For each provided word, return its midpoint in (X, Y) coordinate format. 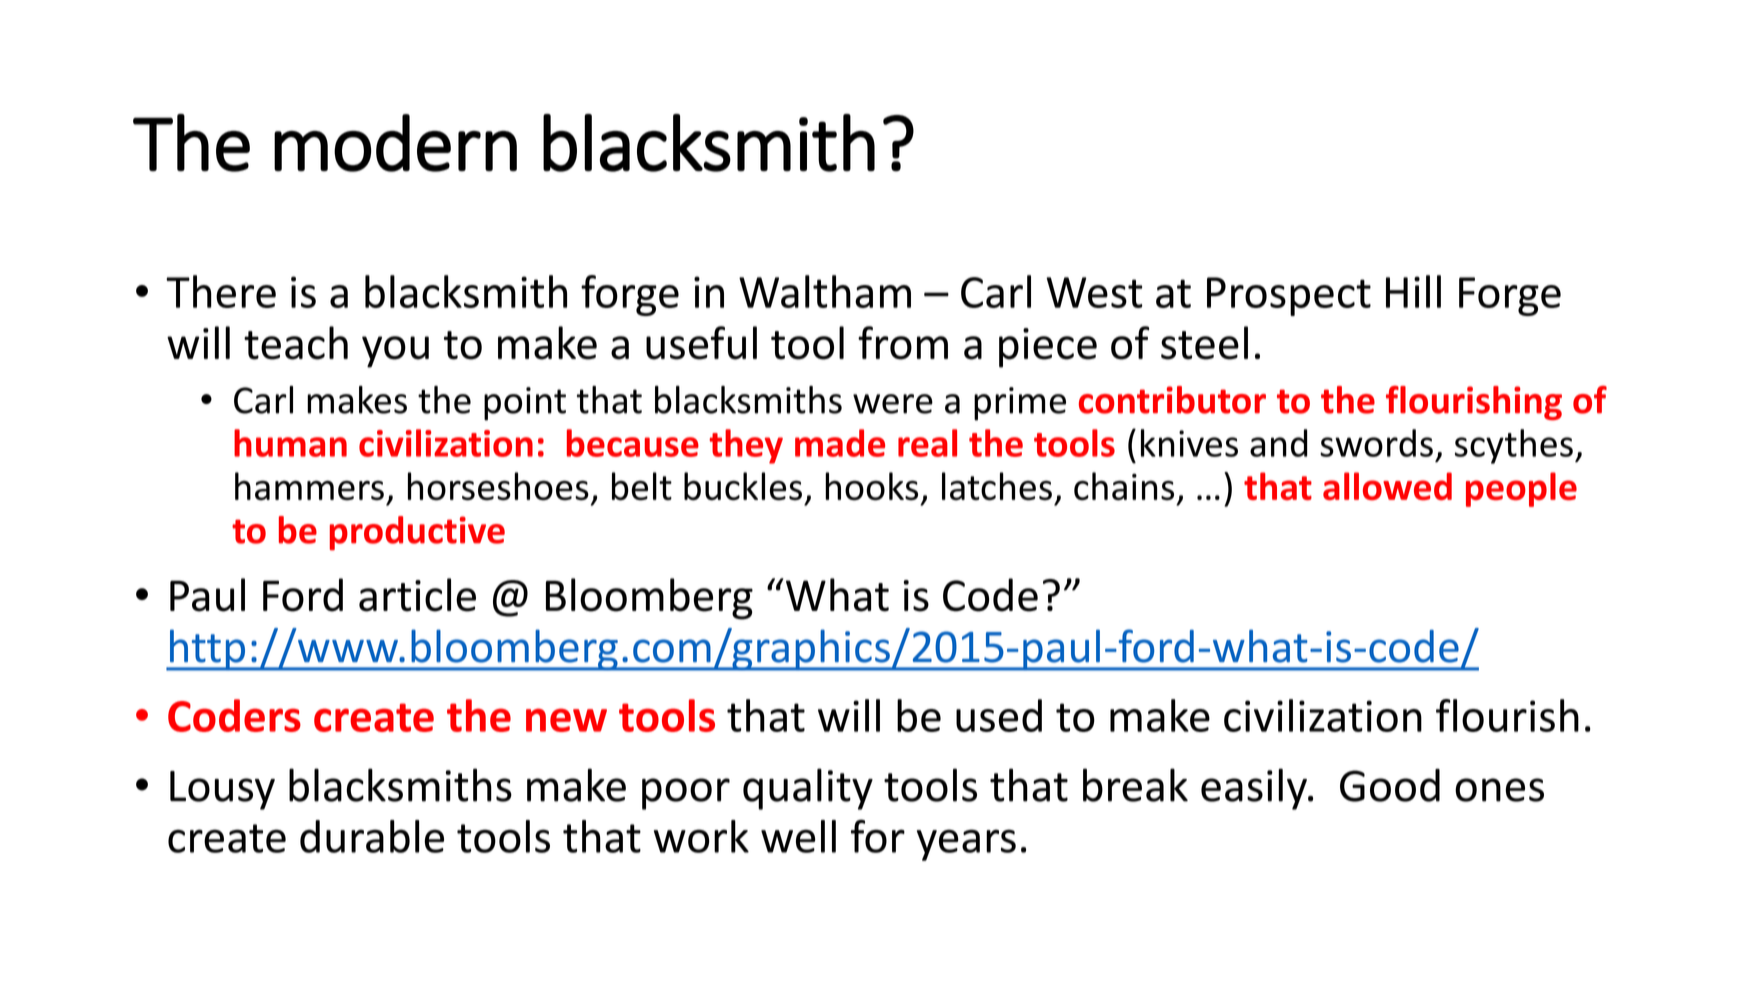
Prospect (1289, 296)
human (290, 443)
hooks (871, 486)
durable (372, 836)
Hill (1413, 291)
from (903, 343)
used (999, 715)
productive (417, 533)
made (840, 443)
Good (1390, 785)
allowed (1387, 486)
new (566, 720)
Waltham (825, 291)
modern (395, 143)
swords (1376, 443)
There (221, 291)
